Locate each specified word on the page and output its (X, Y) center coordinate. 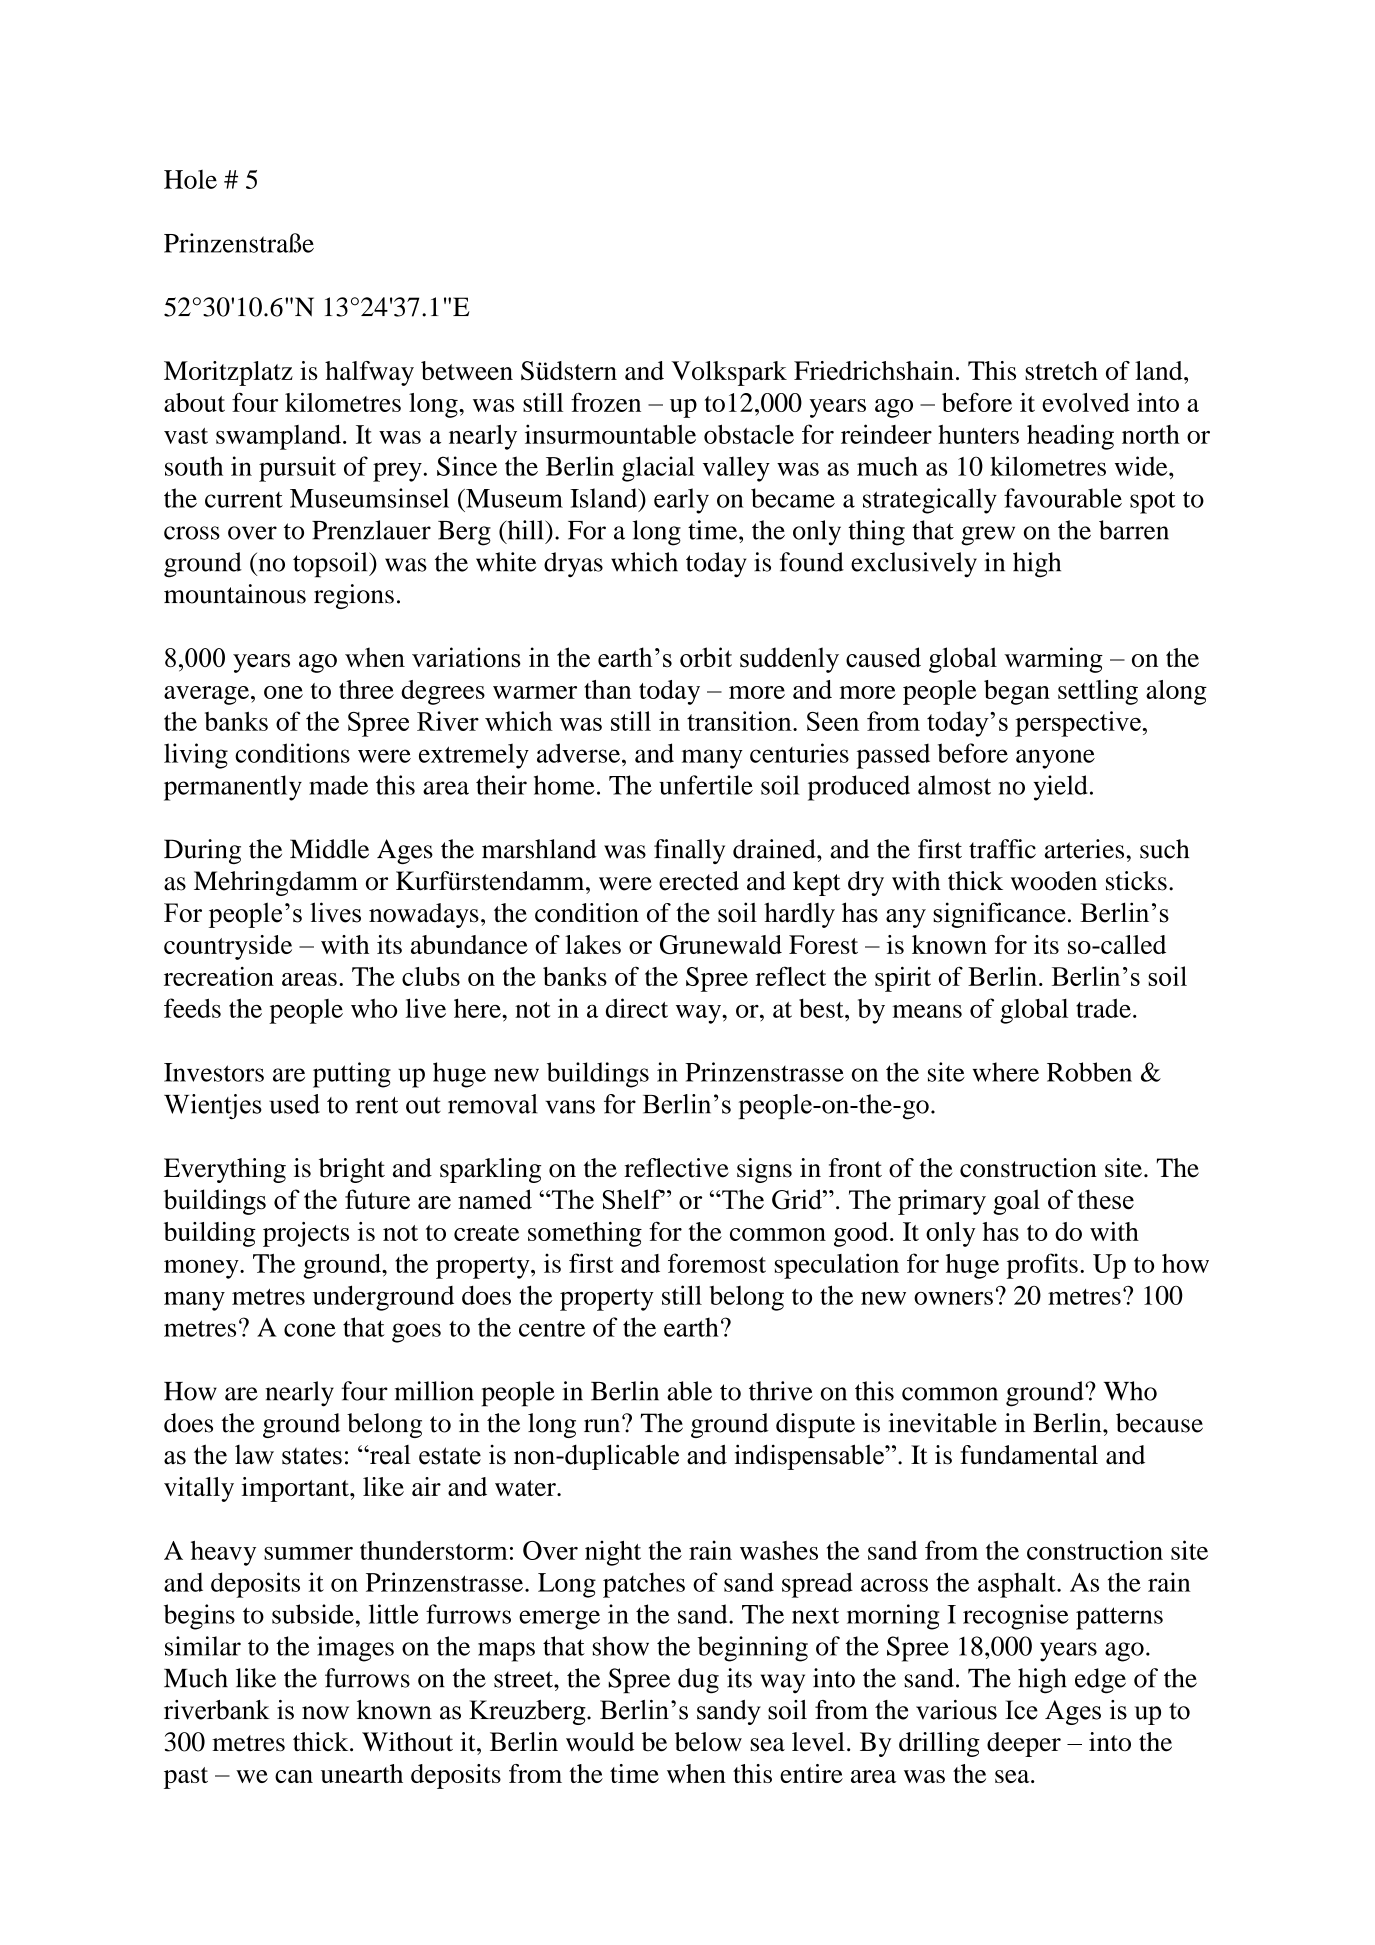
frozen (606, 402)
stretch (1061, 370)
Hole (190, 179)
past (186, 1778)
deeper (1024, 1744)
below (708, 1742)
